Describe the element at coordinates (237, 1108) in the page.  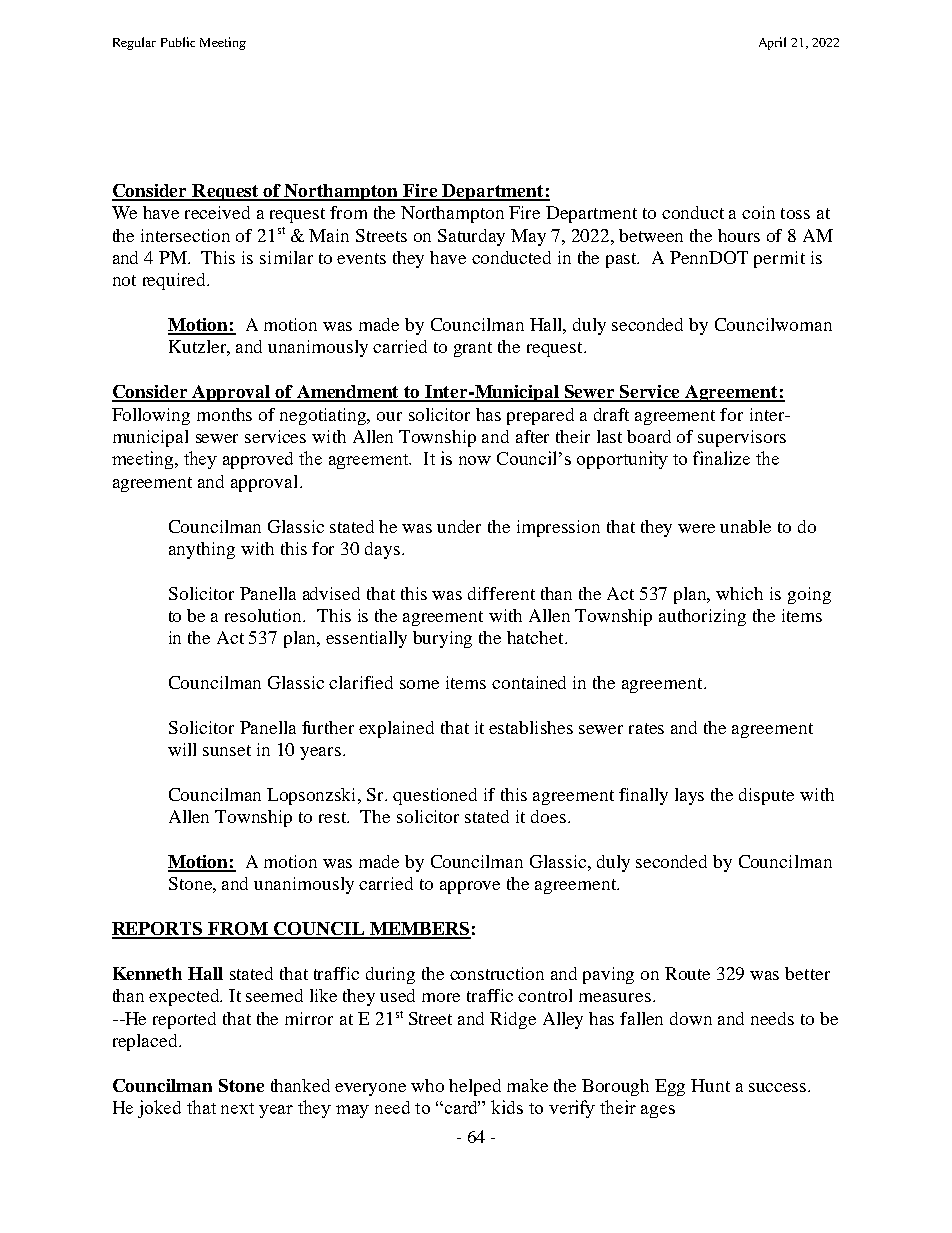
I see `next` at that location.
